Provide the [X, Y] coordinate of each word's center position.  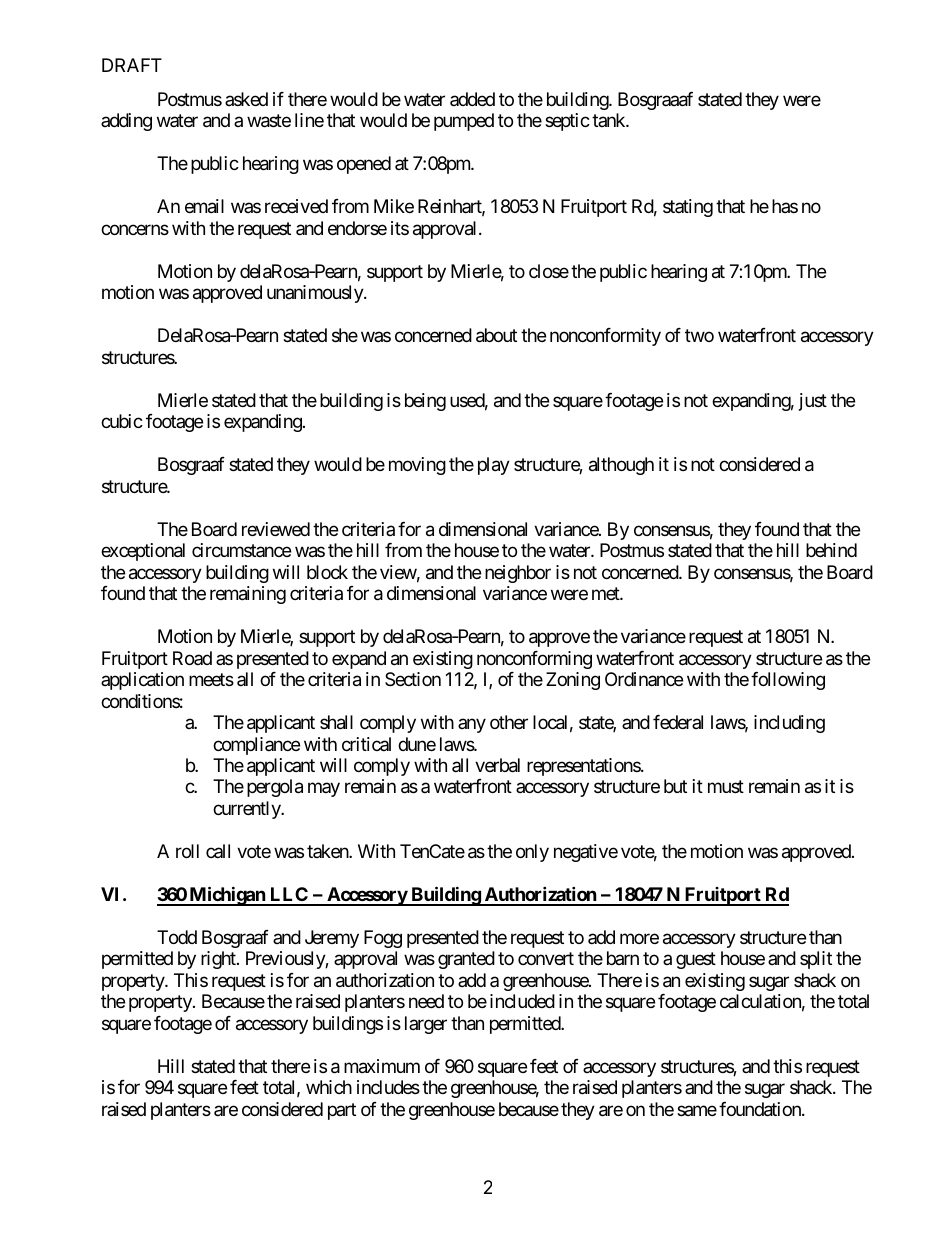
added [472, 99]
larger [426, 1025]
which [329, 1087]
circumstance [241, 550]
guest [696, 961]
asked [246, 99]
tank [609, 120]
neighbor [518, 574]
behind [831, 550]
